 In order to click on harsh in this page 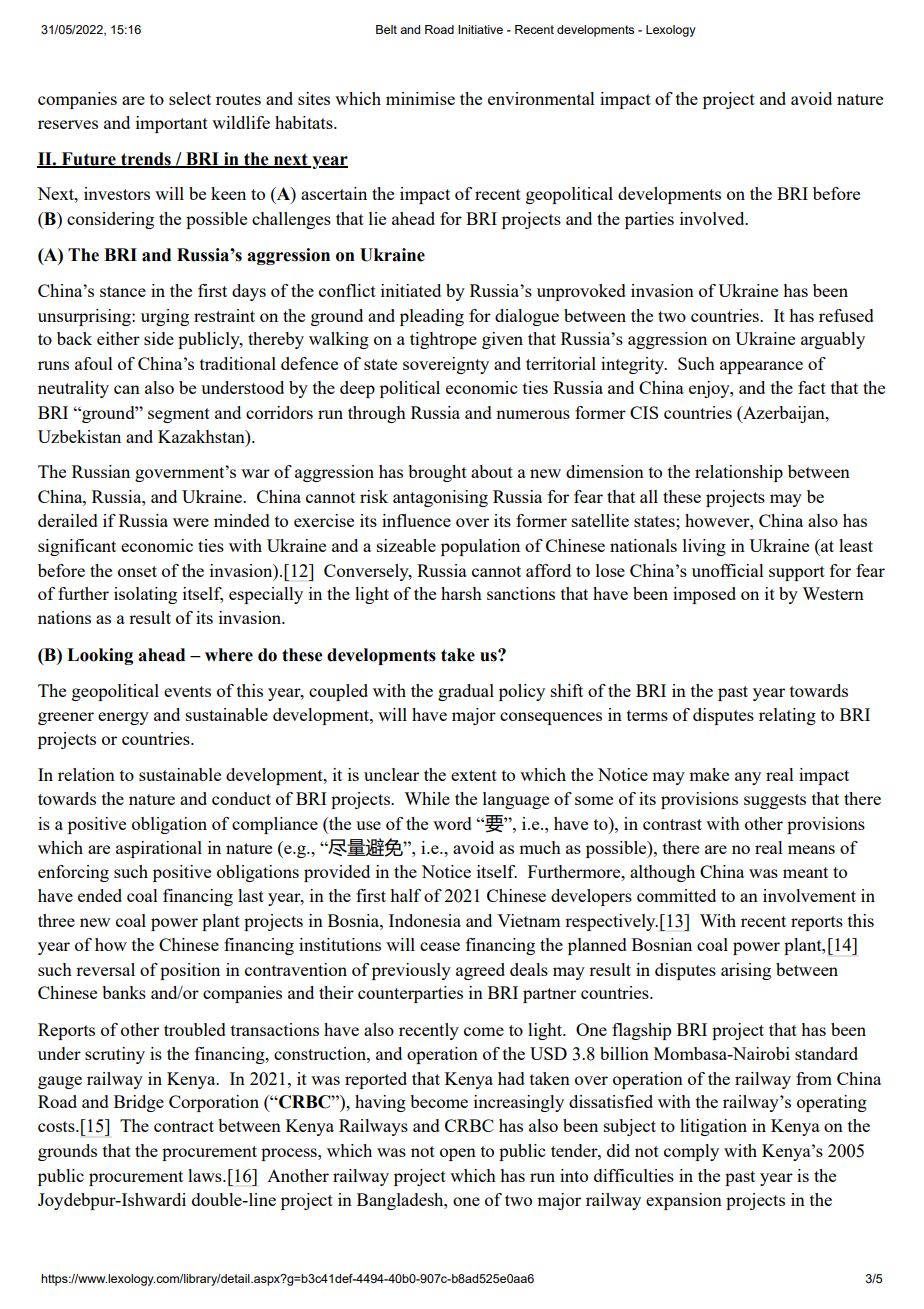, I will do `click(461, 593)`.
